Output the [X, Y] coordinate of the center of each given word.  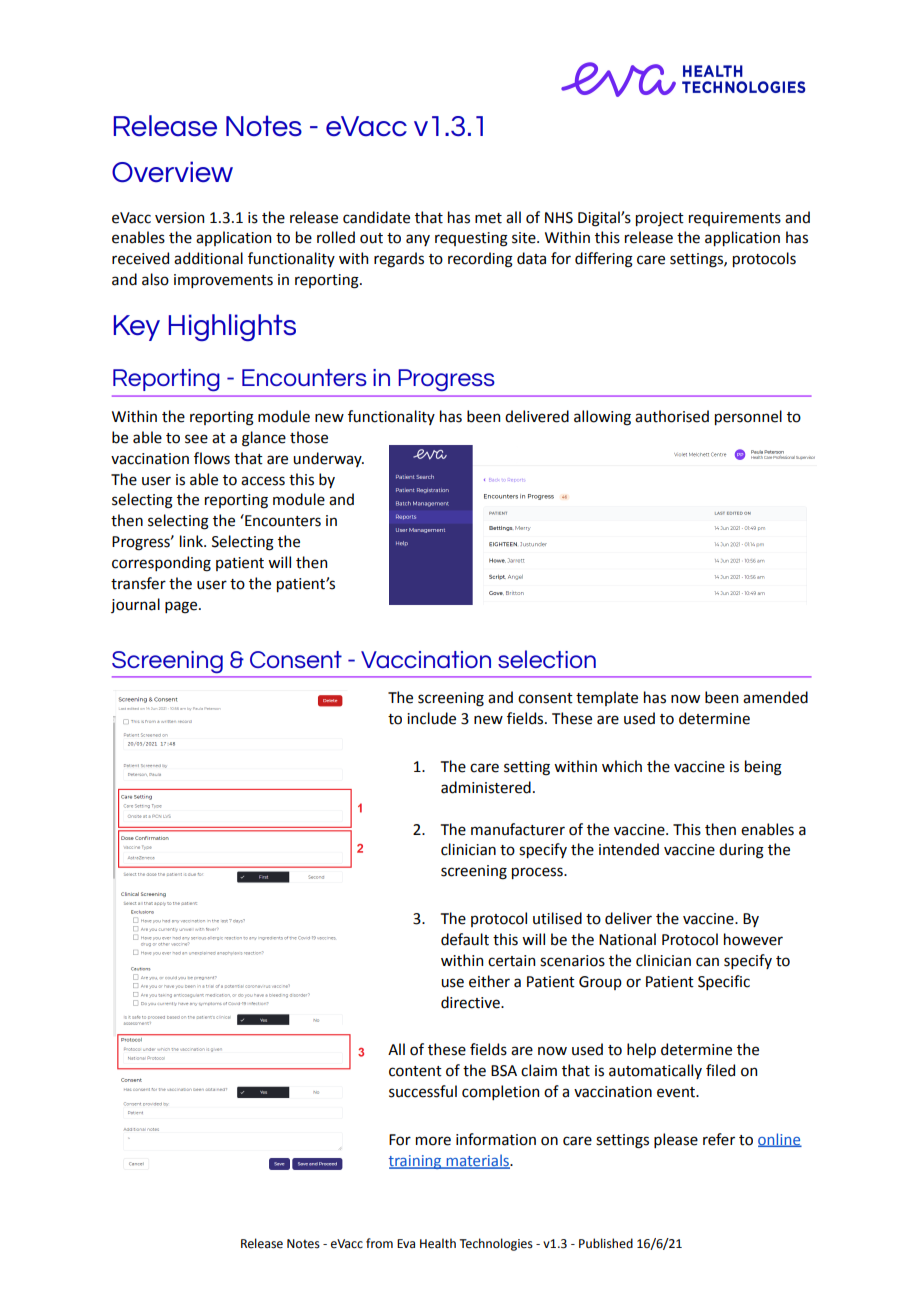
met [488, 218]
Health [438, 1243]
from [379, 1243]
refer [719, 1139]
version [179, 218]
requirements [735, 219]
